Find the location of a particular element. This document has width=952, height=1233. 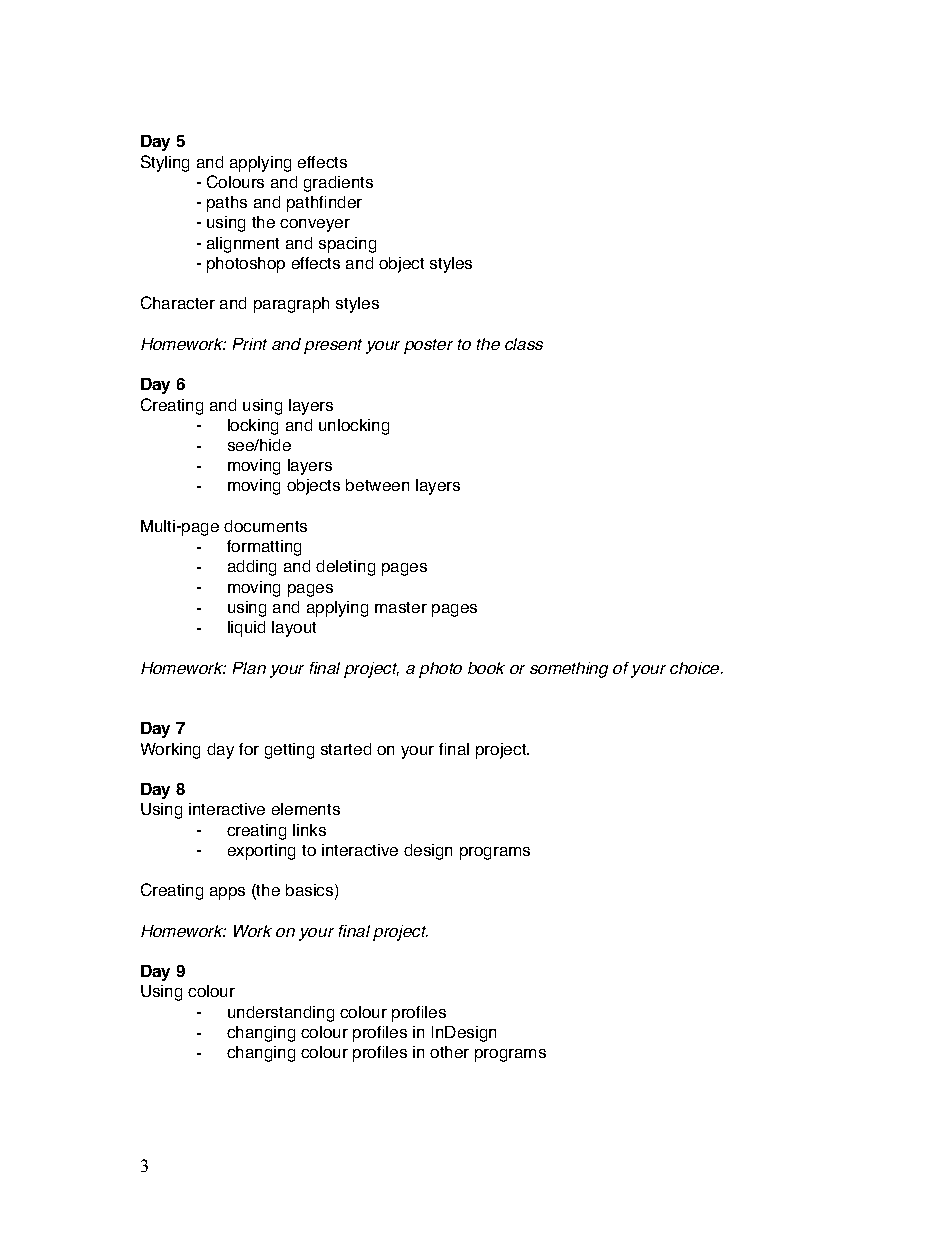

gradients is located at coordinates (338, 184).
